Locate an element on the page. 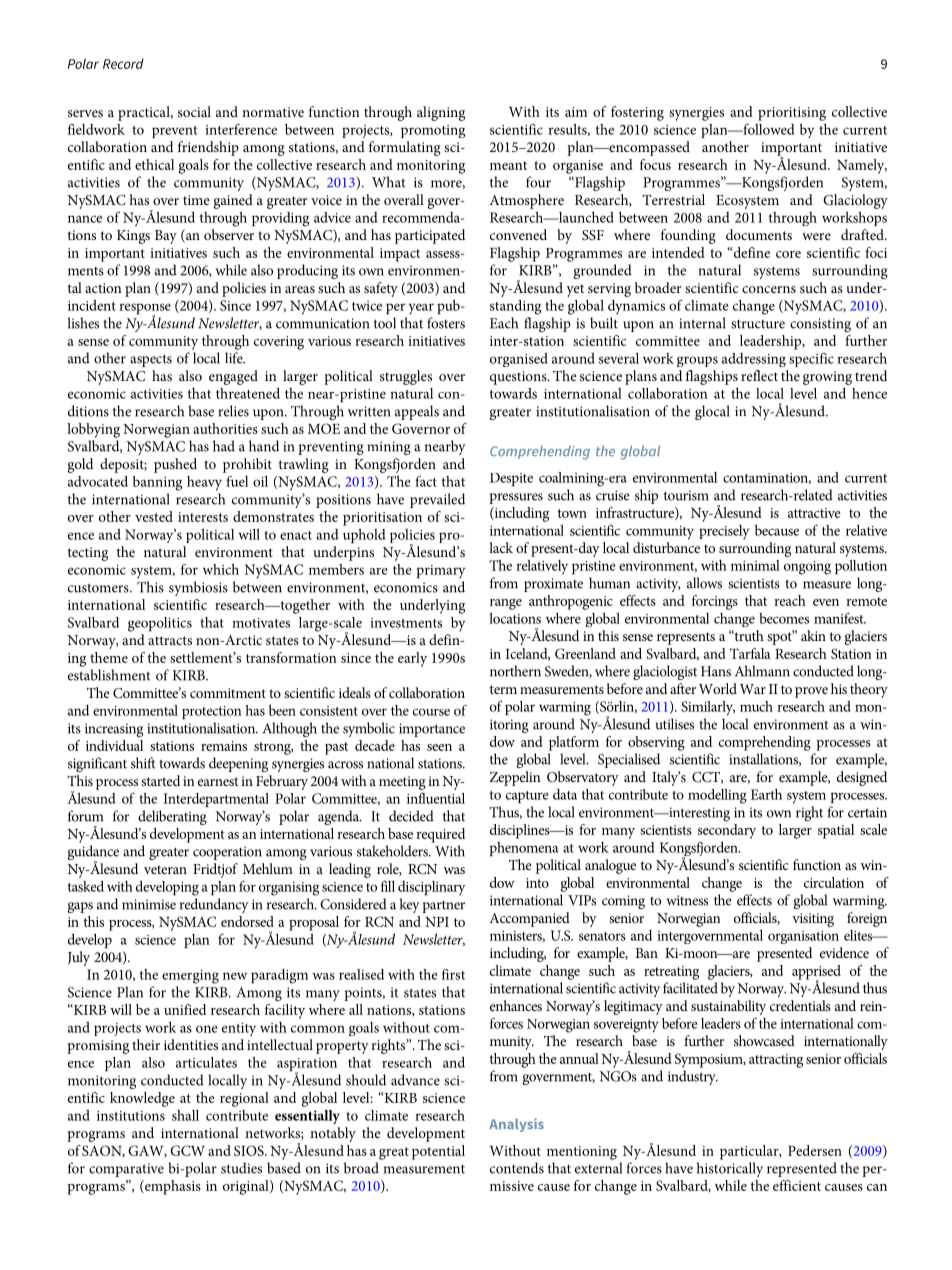 This document has height=1270, width=952. emphasis is located at coordinates (172, 1187).
